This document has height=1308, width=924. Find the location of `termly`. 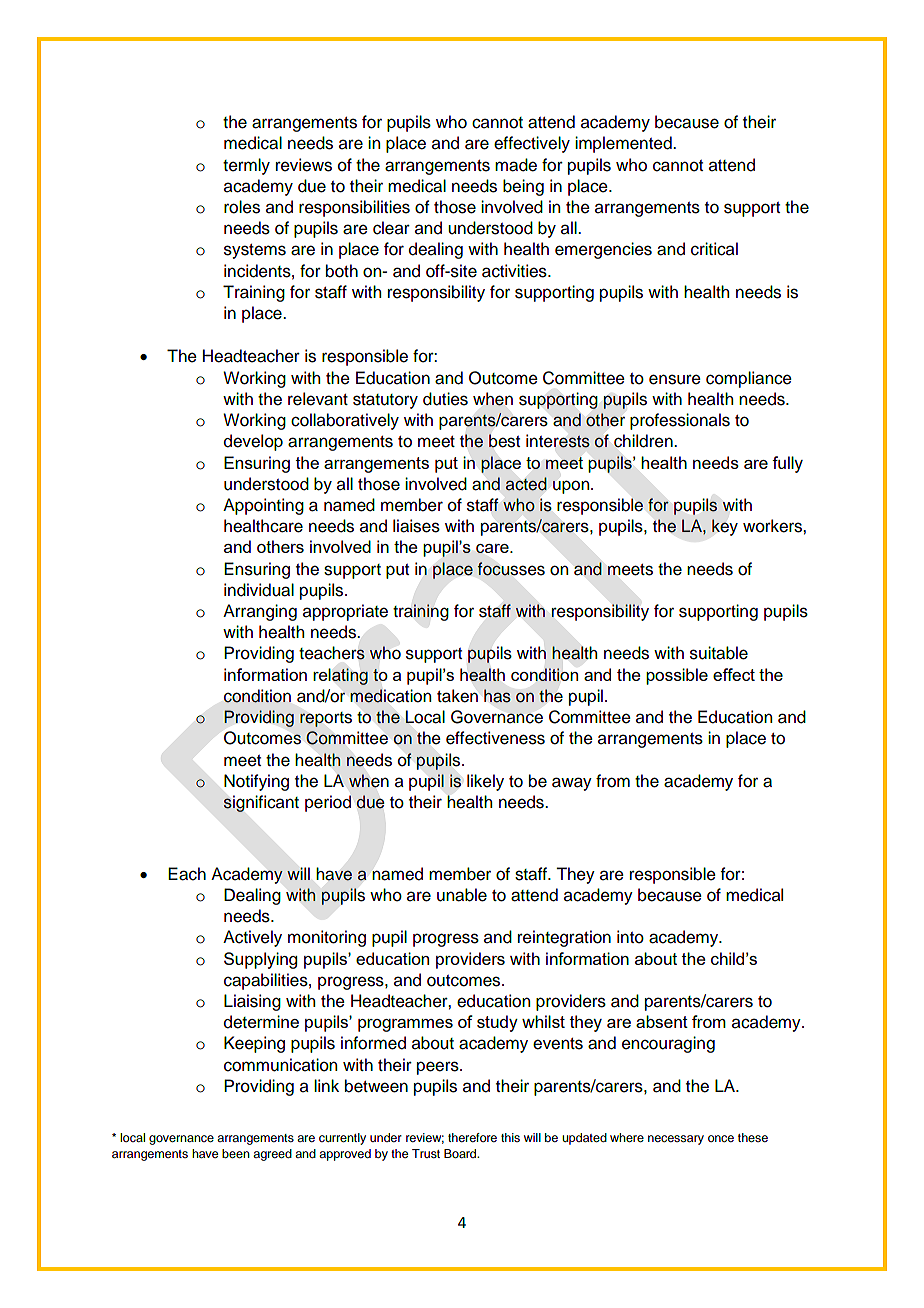

termly is located at coordinates (246, 166).
